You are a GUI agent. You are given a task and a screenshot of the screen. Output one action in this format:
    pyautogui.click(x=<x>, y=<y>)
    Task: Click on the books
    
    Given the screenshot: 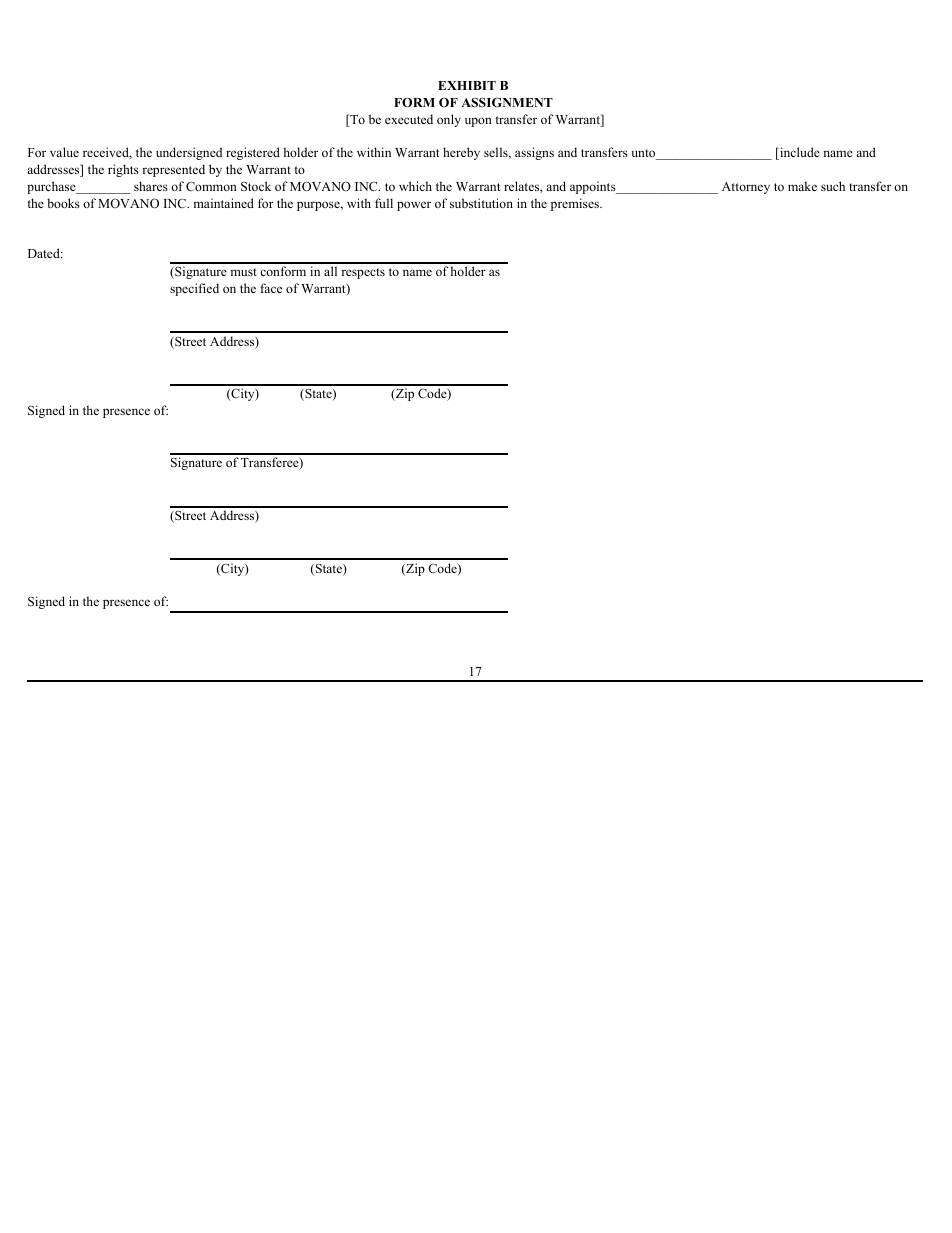 What is the action you would take?
    pyautogui.click(x=63, y=203)
